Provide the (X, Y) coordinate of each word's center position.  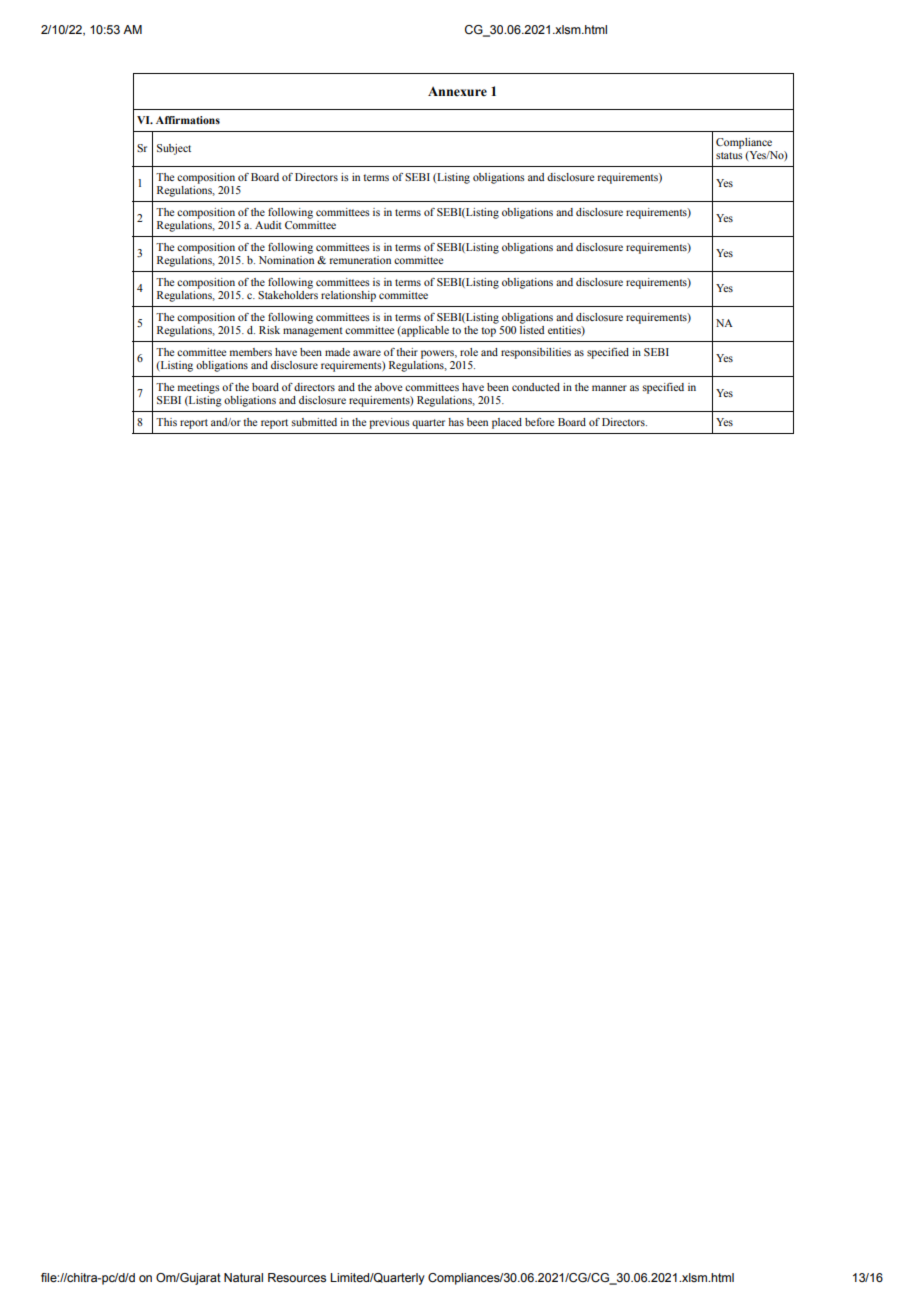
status (729, 155)
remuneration (360, 260)
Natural (243, 1277)
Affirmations (188, 120)
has (456, 422)
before (539, 422)
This (166, 422)
